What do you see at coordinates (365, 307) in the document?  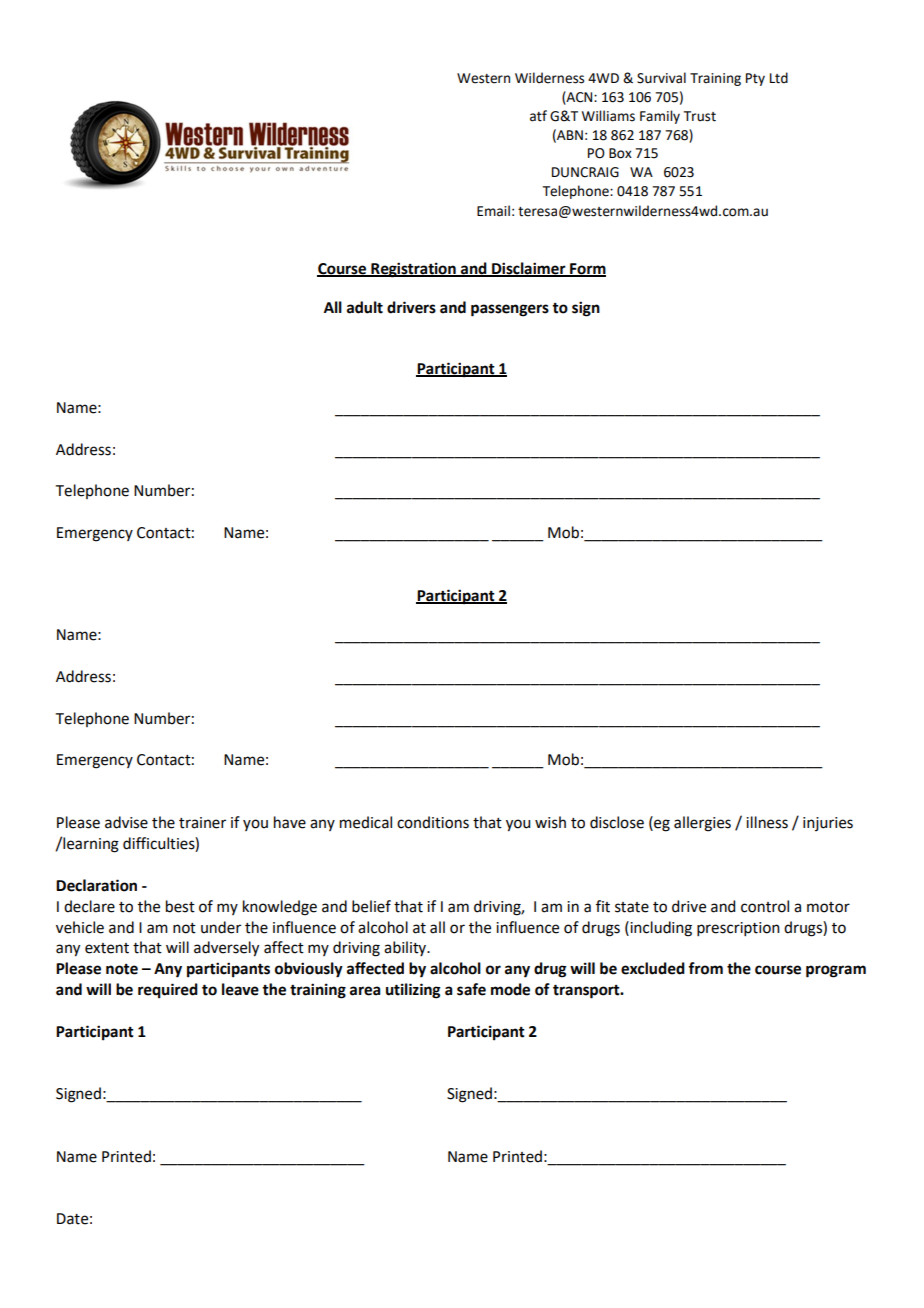 I see `adult` at bounding box center [365, 307].
